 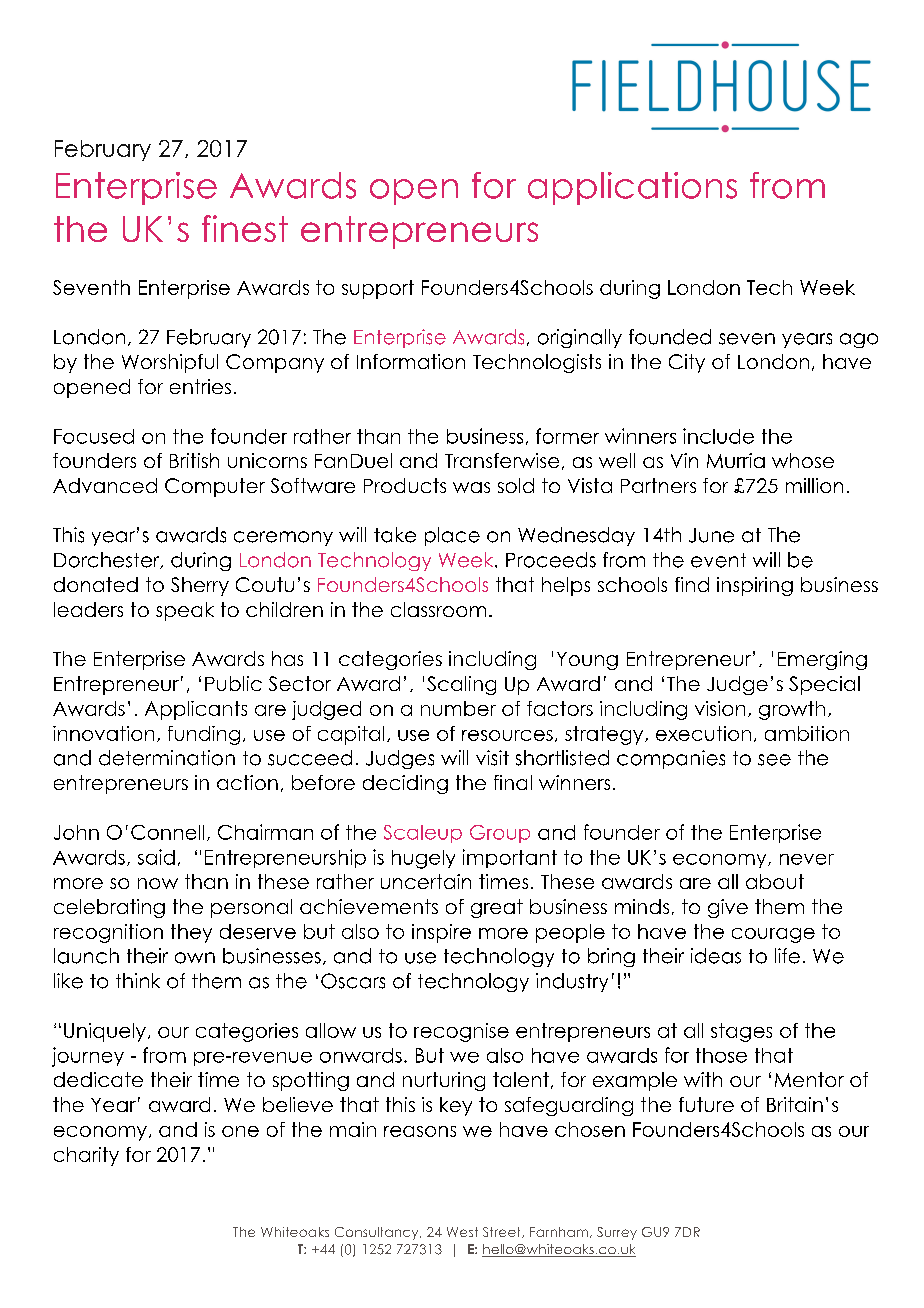 I want to click on applications, so click(x=632, y=188).
